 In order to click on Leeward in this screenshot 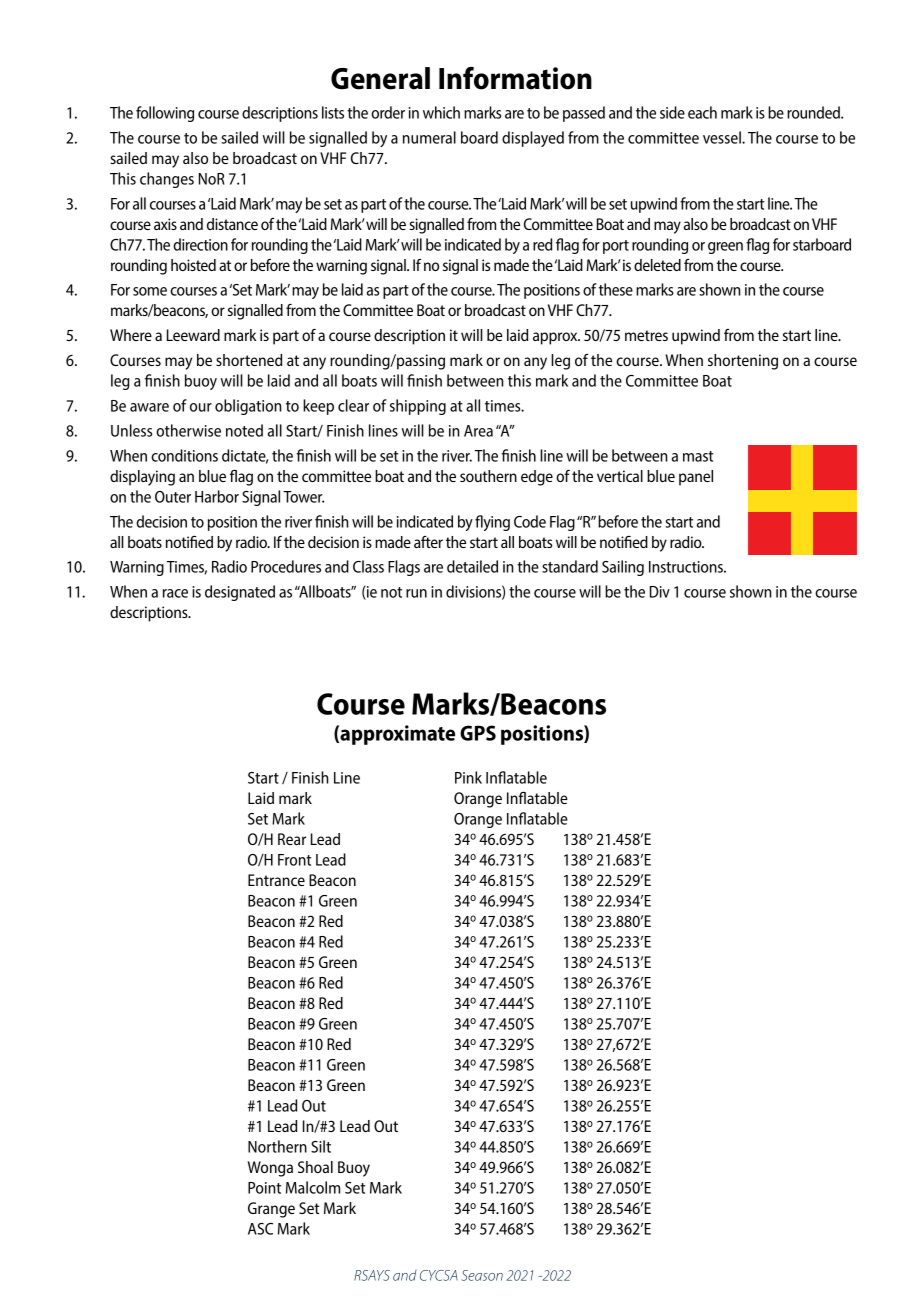, I will do `click(193, 335)`.
